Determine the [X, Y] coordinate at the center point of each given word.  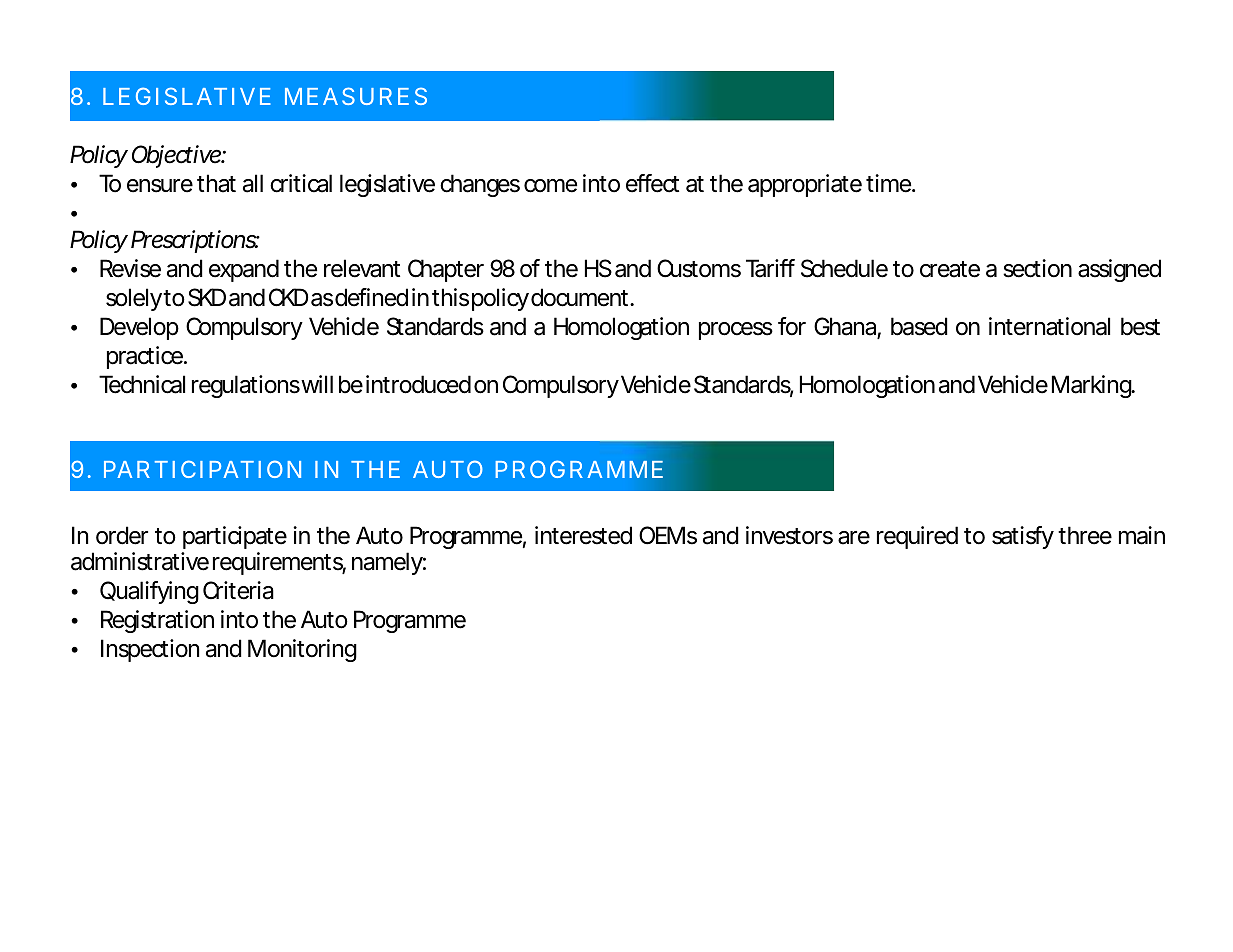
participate [235, 537]
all [253, 183]
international [1049, 326]
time [888, 183]
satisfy [1023, 537]
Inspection [150, 650]
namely [387, 563]
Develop [139, 328]
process [736, 331]
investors [789, 535]
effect [652, 183]
